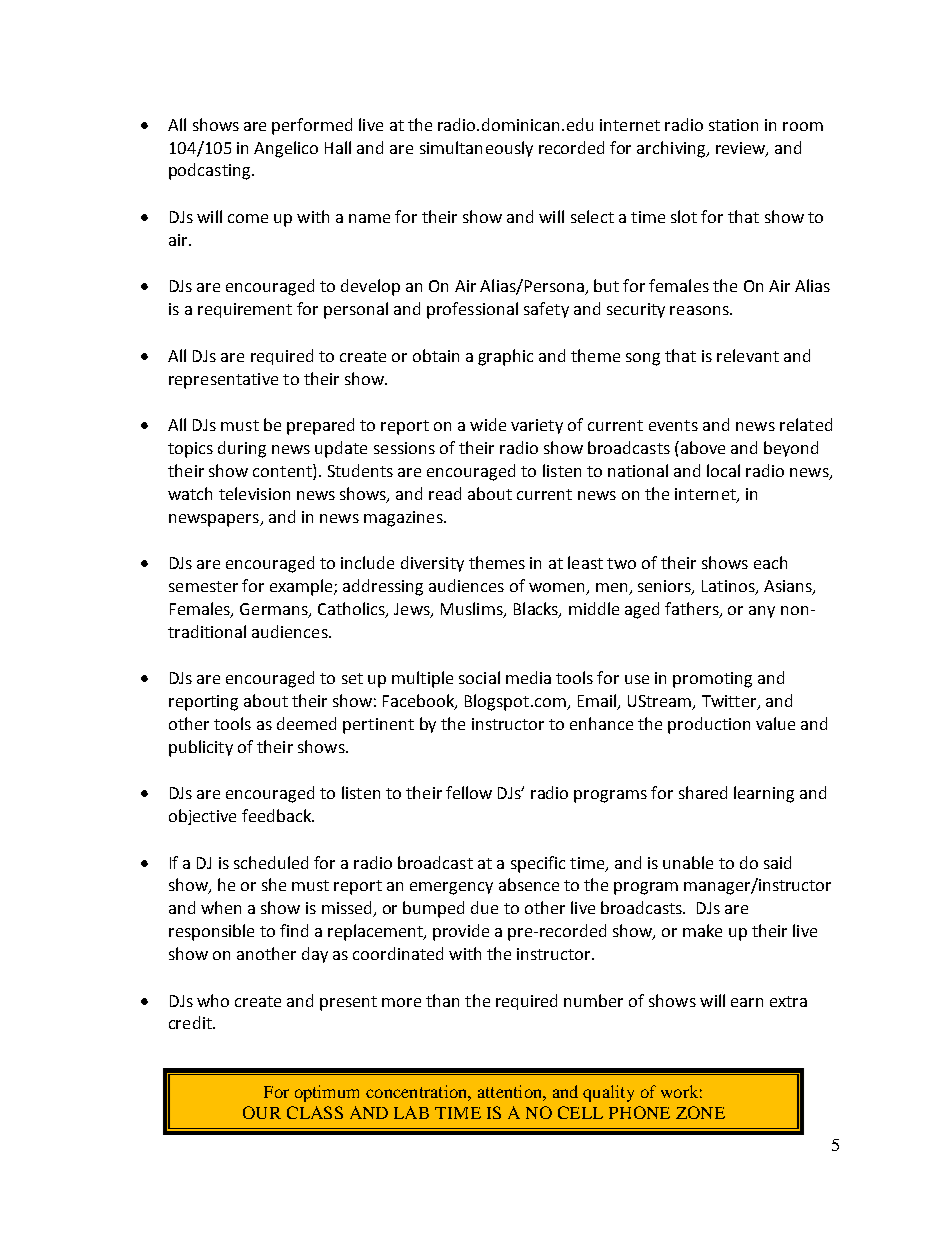 The image size is (952, 1233). Describe the element at coordinates (476, 149) in the screenshot. I see `simultaneously` at that location.
